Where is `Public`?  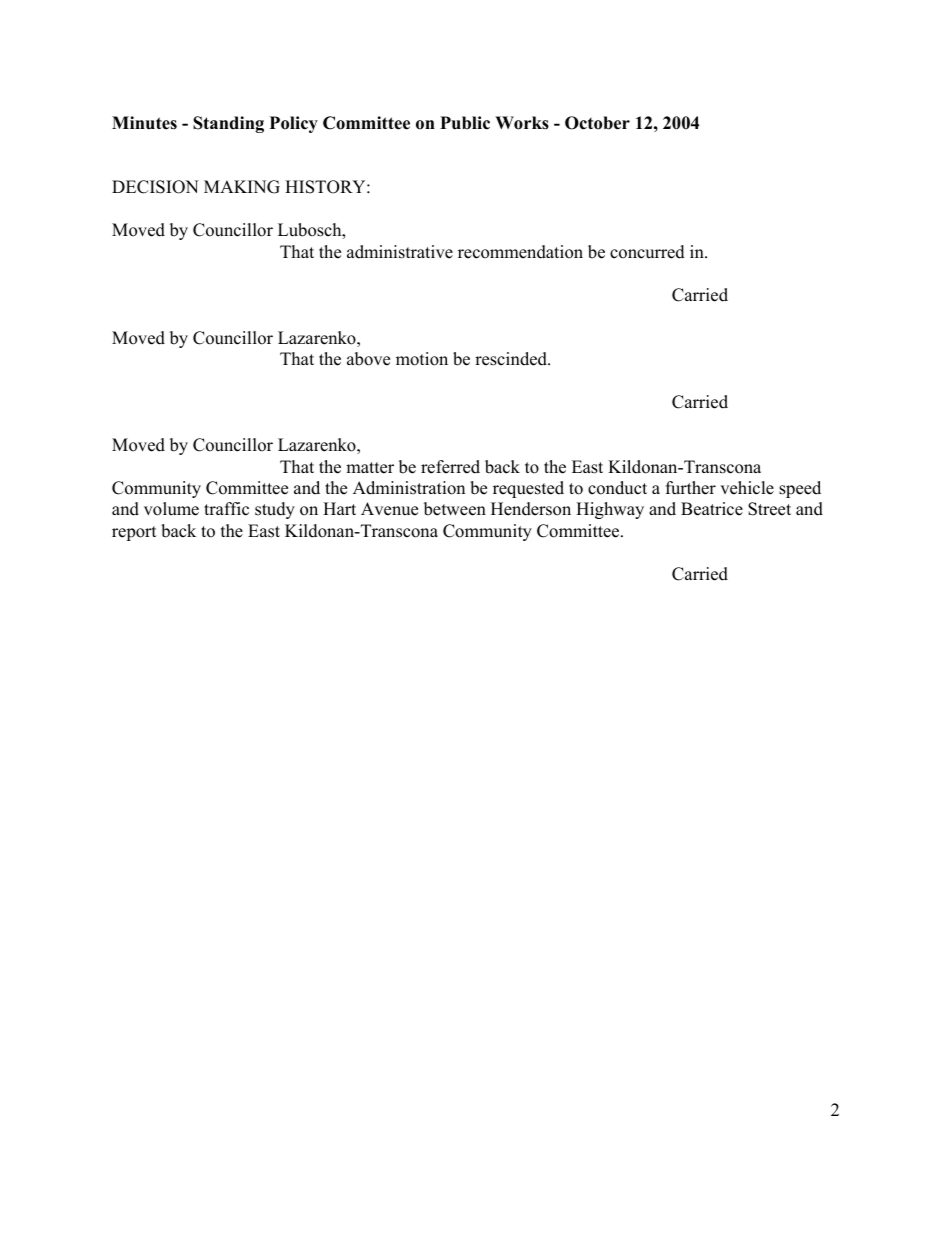
Public is located at coordinates (465, 123).
